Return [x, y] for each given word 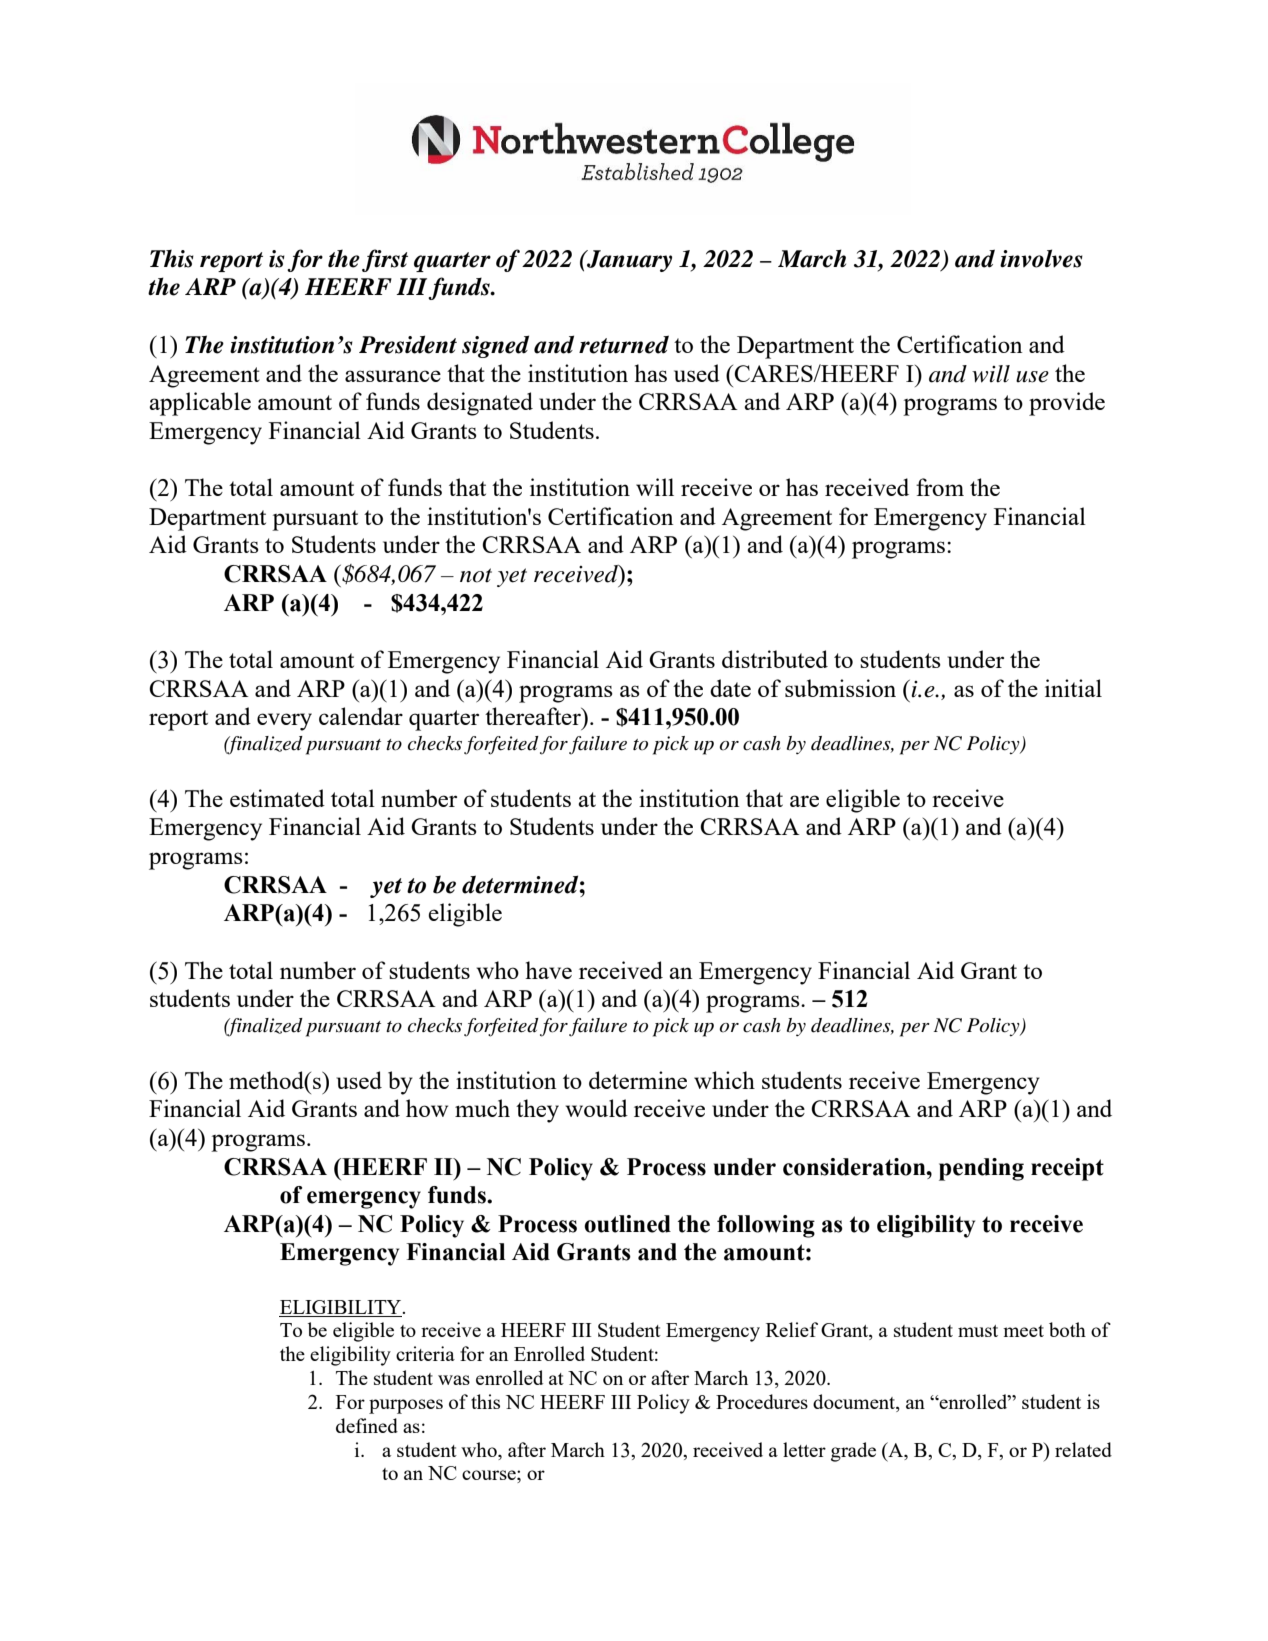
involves [1041, 258]
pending [981, 1169]
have [548, 970]
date [730, 688]
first [385, 260]
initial [1073, 688]
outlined [627, 1224]
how [427, 1108]
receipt [1067, 1169]
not [476, 575]
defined [367, 1425]
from [940, 487]
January [628, 261]
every [284, 722]
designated [480, 404]
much [482, 1108]
